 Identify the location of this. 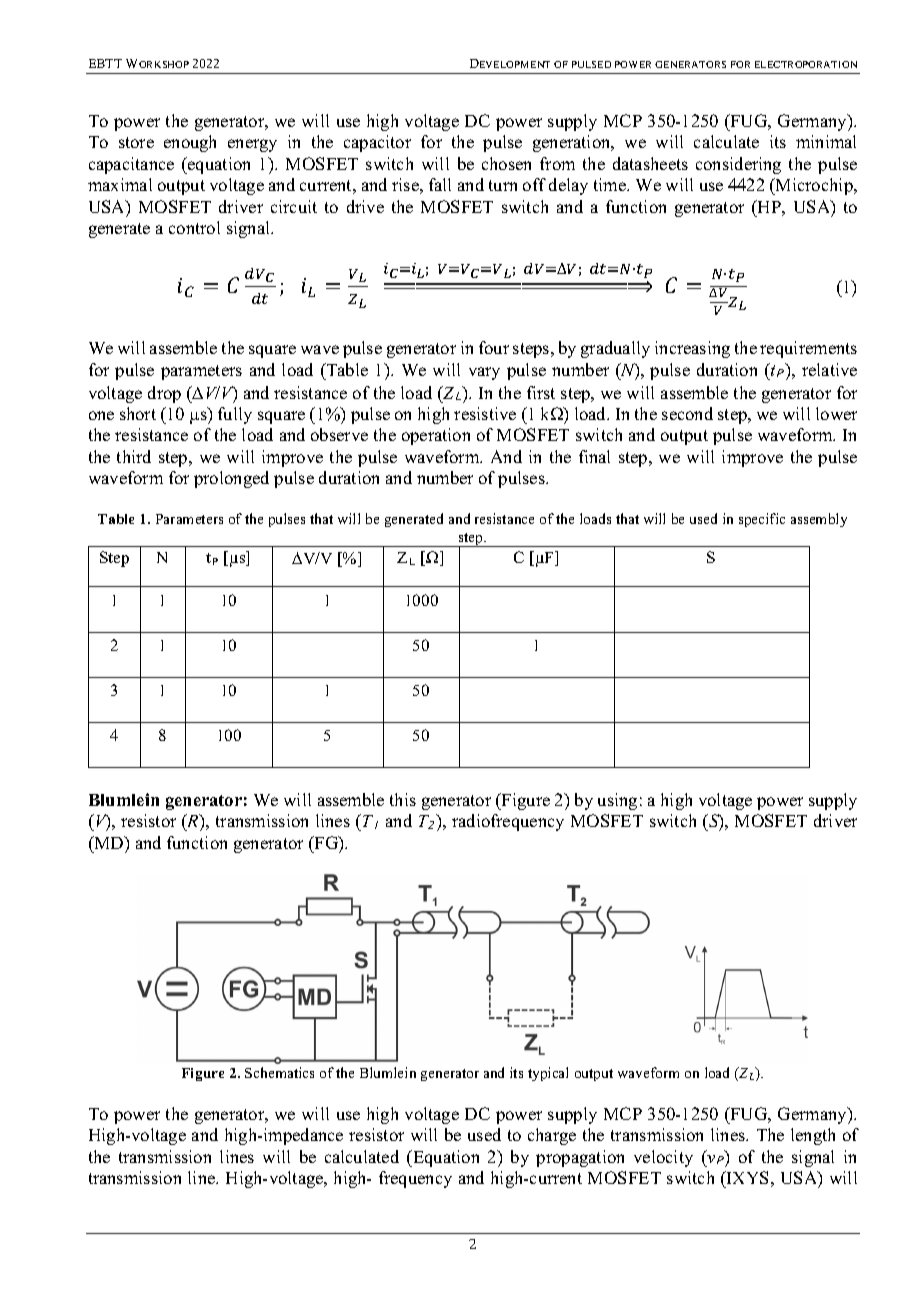
(403, 799).
